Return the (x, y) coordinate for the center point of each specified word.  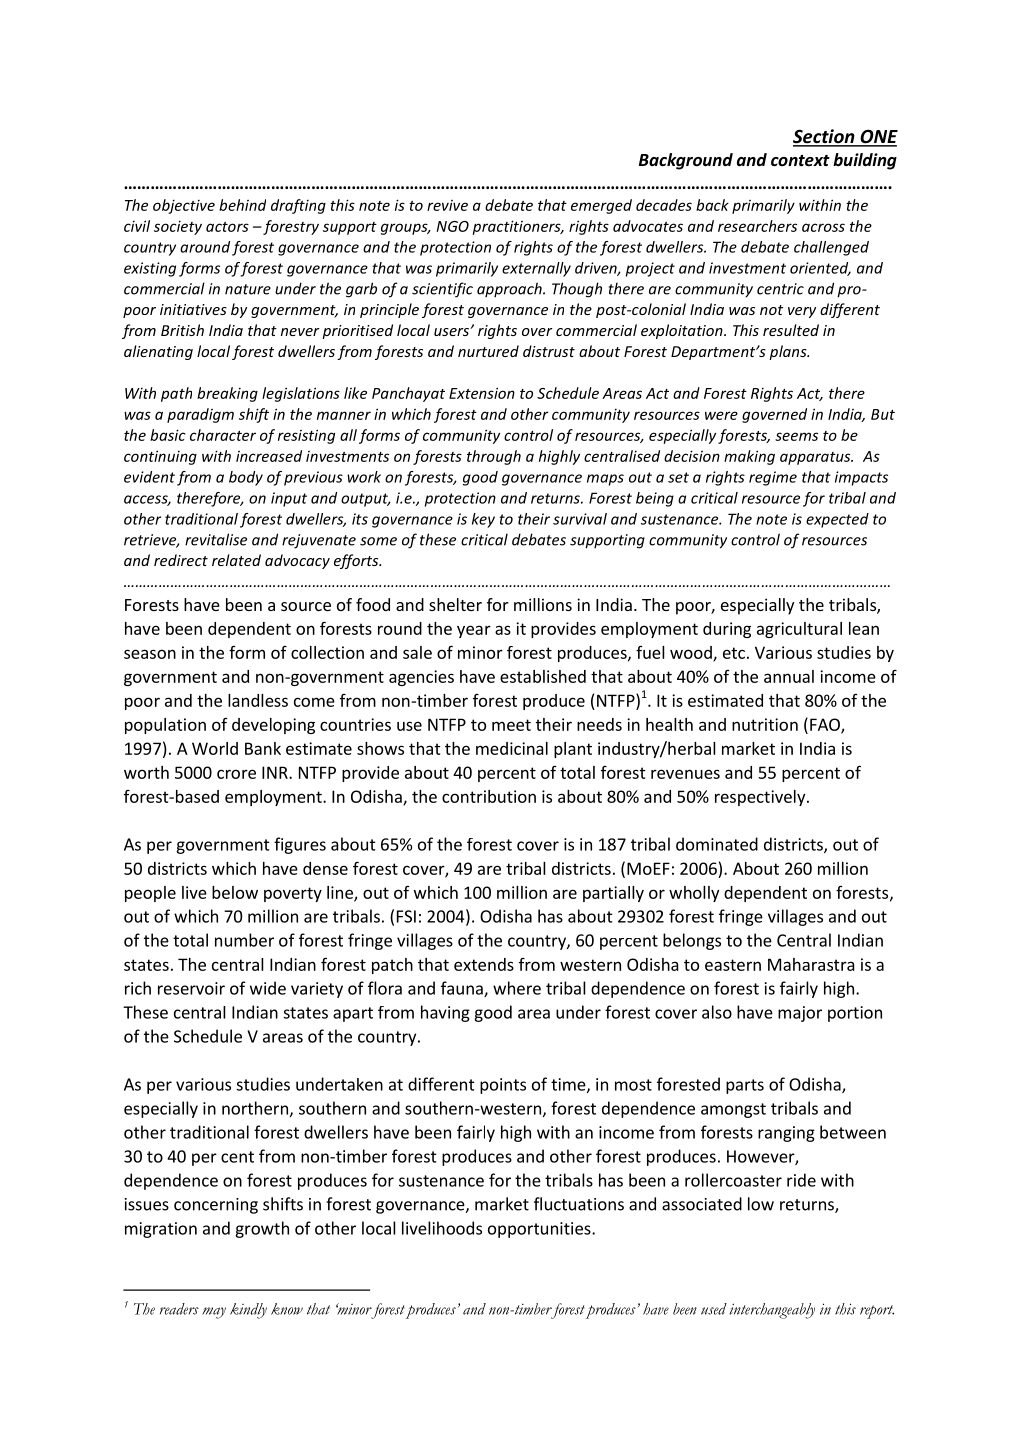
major (800, 1014)
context (800, 161)
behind (242, 205)
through (494, 457)
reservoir (191, 988)
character (223, 435)
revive (447, 205)
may (214, 1313)
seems (796, 436)
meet (511, 725)
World (215, 748)
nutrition (765, 724)
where (517, 988)
